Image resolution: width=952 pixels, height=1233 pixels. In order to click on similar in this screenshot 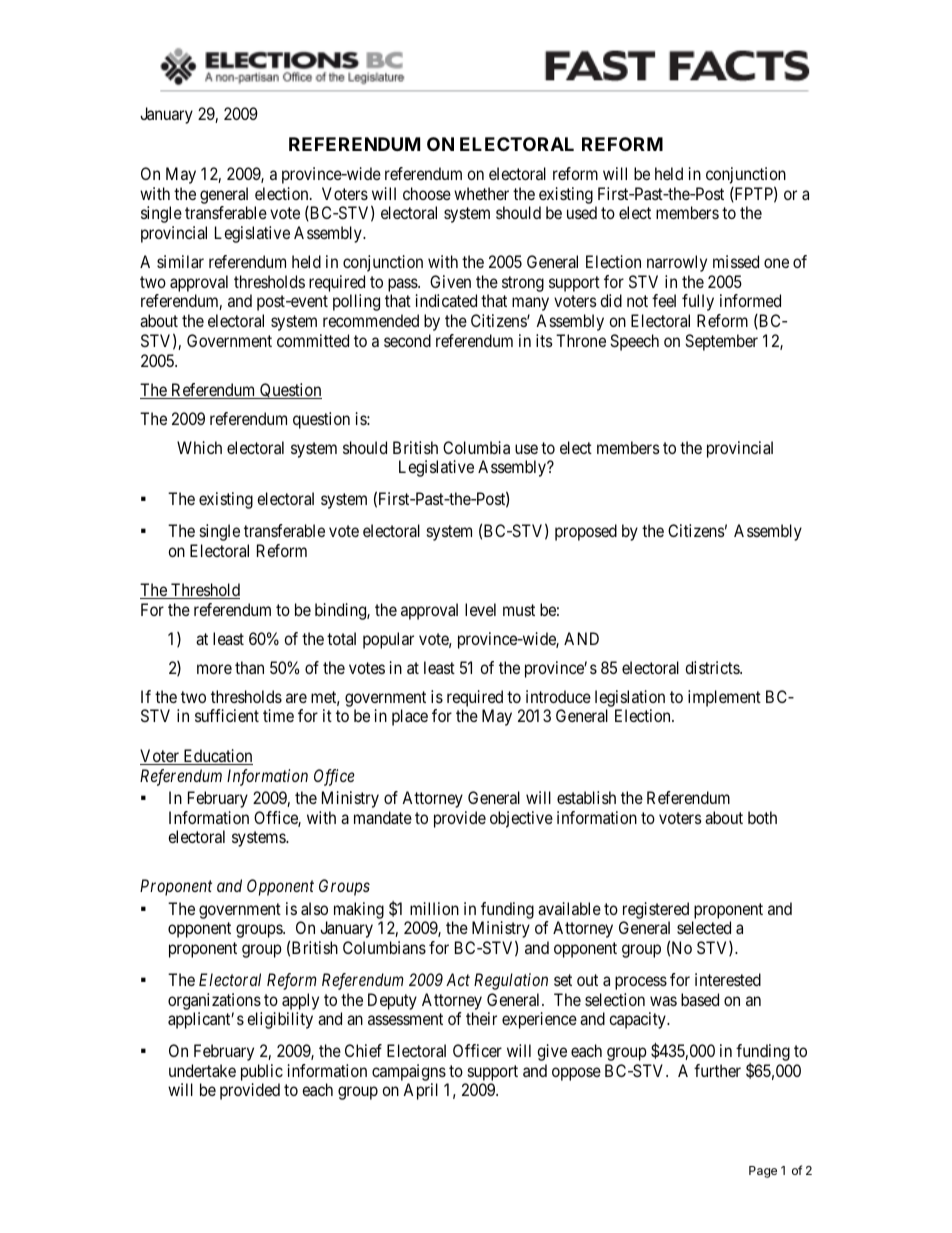, I will do `click(180, 261)`.
